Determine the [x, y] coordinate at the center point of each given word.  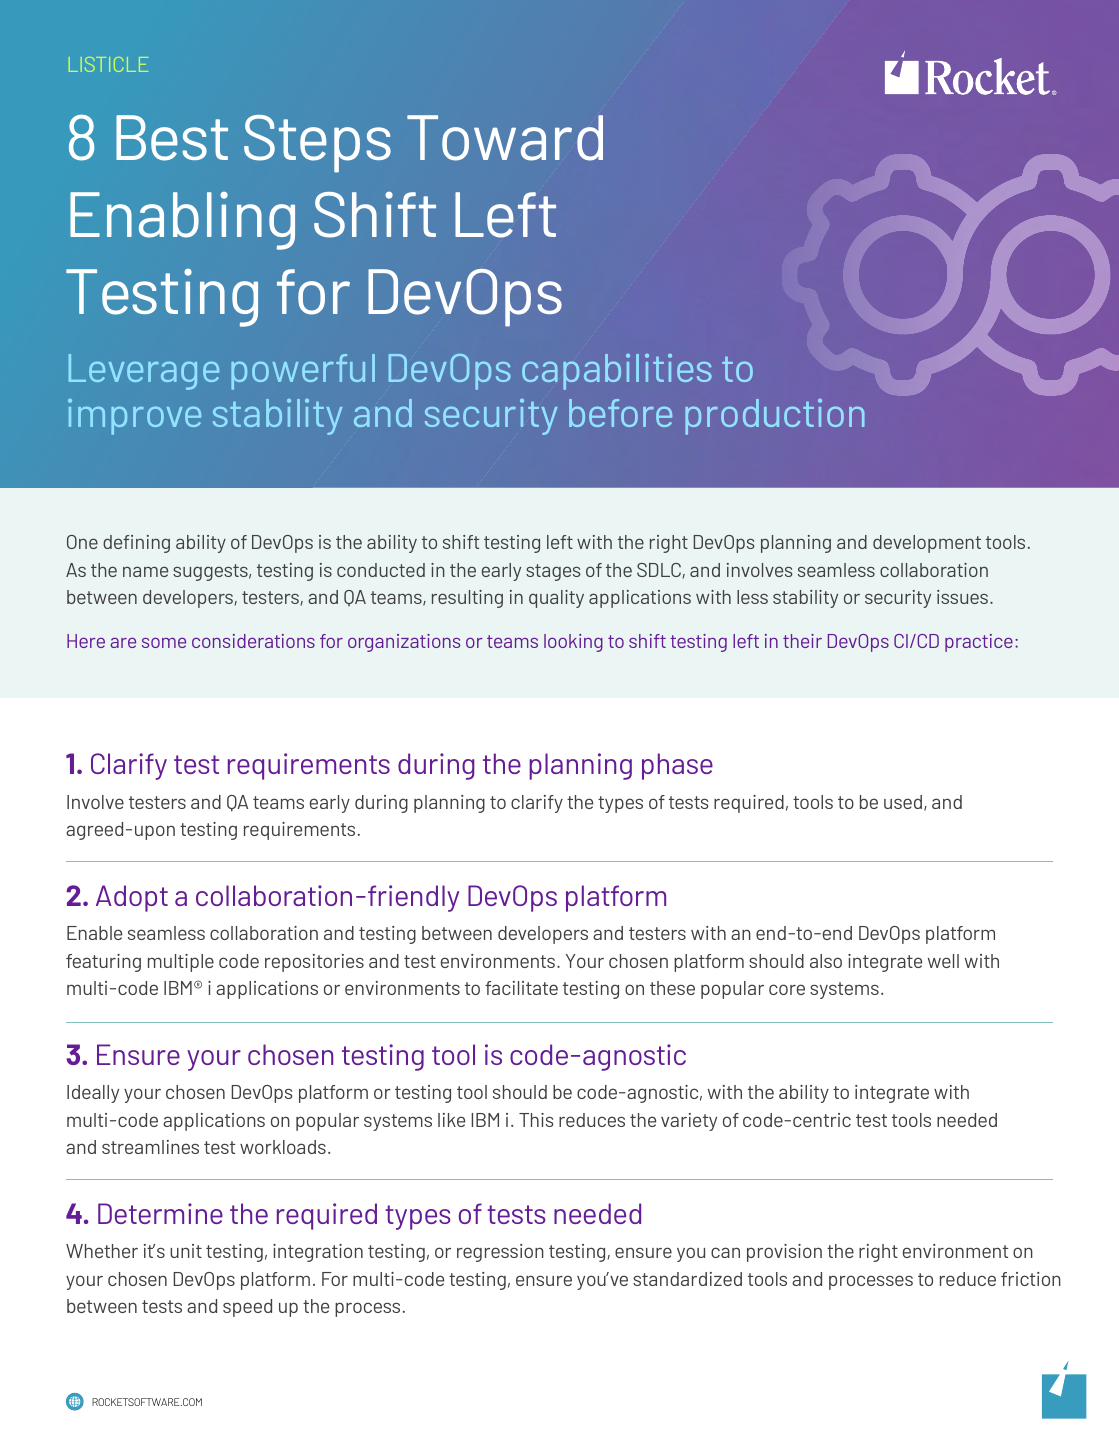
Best [172, 138]
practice [979, 643]
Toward [505, 138]
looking [573, 643]
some [164, 643]
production [775, 417]
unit [186, 1251]
